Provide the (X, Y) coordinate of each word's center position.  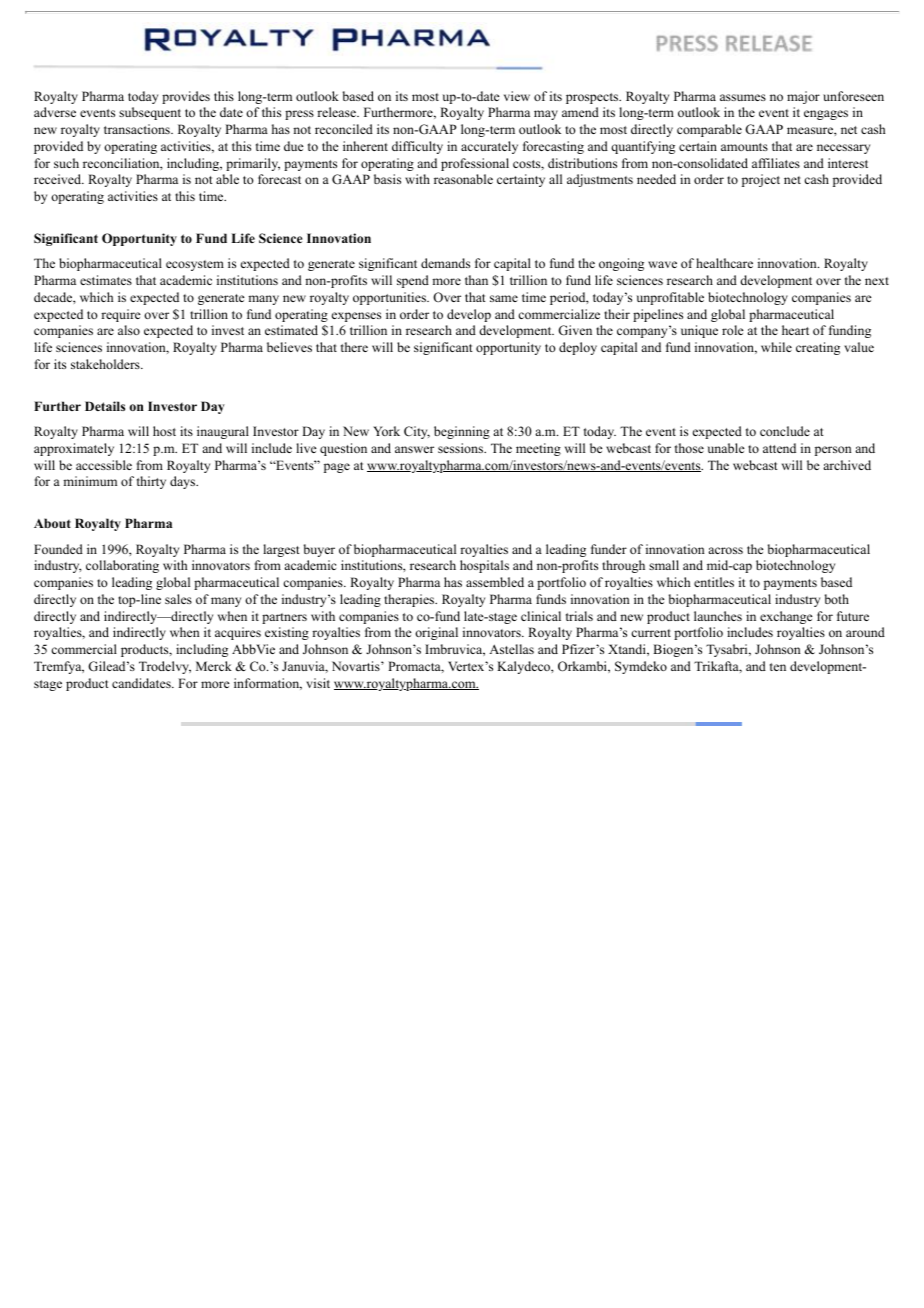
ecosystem (195, 265)
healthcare (724, 263)
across (725, 550)
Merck (214, 666)
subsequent (150, 113)
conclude (785, 431)
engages (826, 115)
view (517, 96)
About (52, 523)
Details (105, 406)
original (436, 633)
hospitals (484, 566)
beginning (462, 432)
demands (445, 263)
